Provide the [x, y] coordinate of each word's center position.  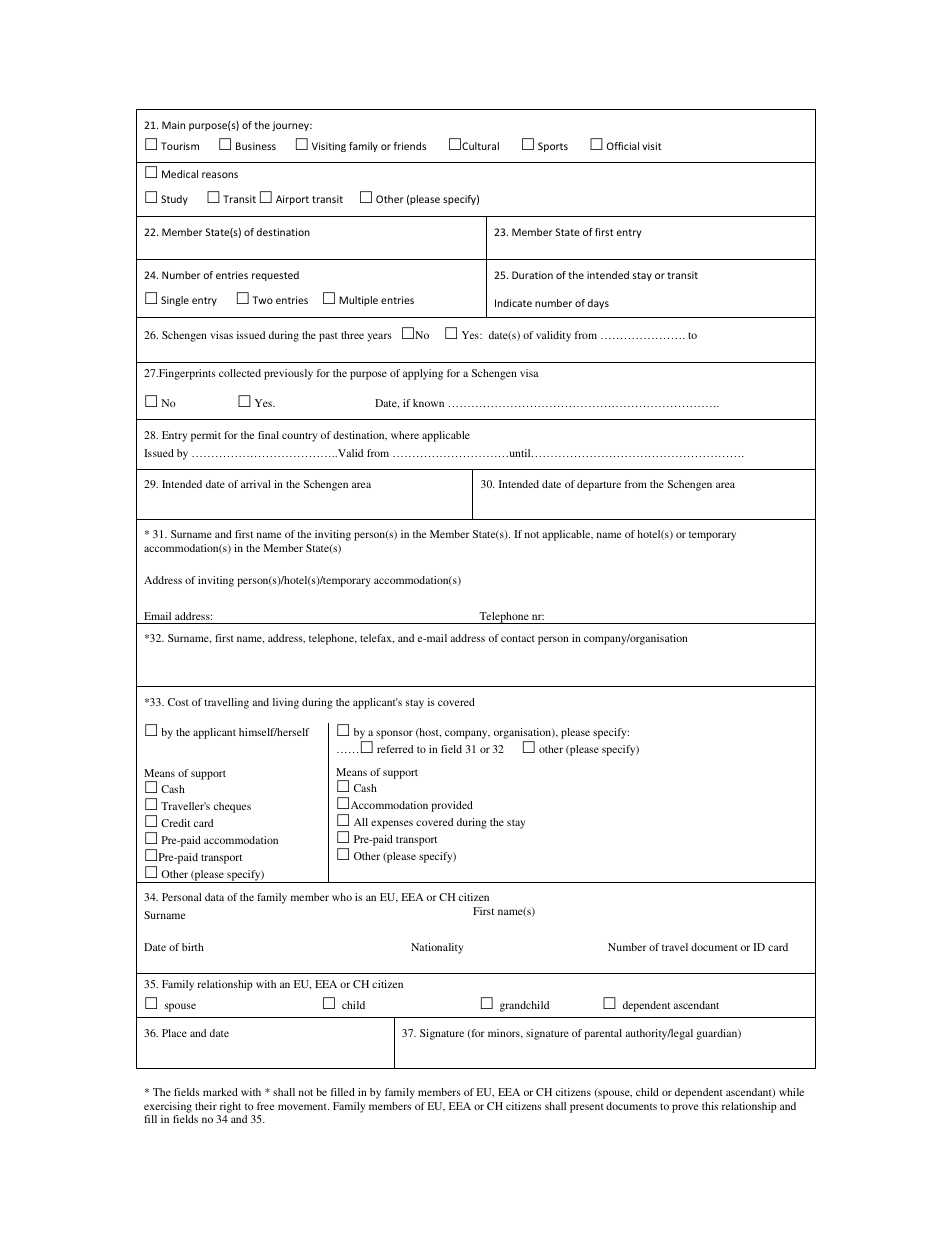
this [710, 1106]
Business [256, 146]
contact [518, 638]
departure [599, 485]
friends [410, 146]
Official [623, 146]
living [286, 703]
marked [220, 1092]
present [587, 1108]
